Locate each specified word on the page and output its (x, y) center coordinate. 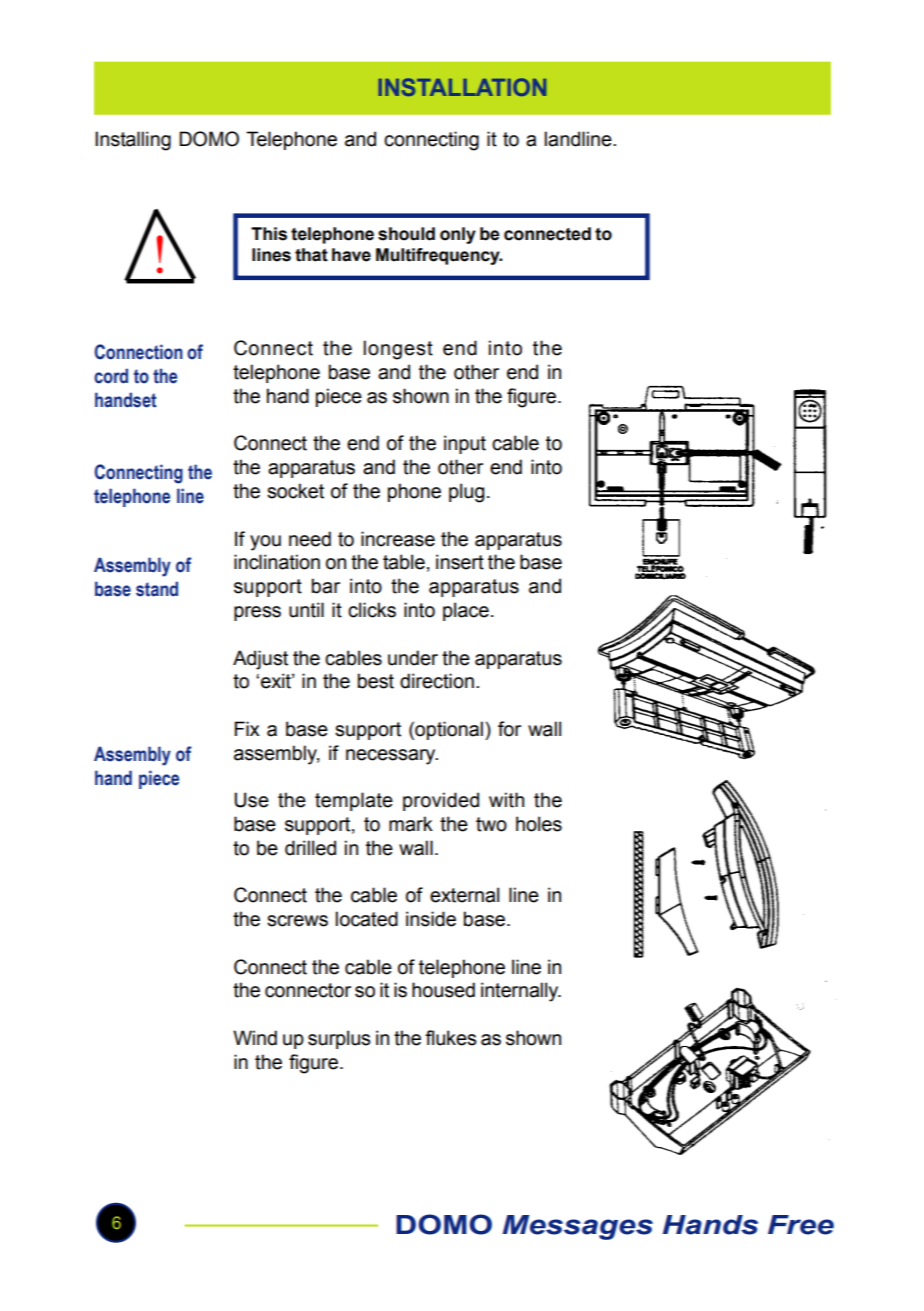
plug (466, 493)
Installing (133, 141)
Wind (255, 1038)
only (458, 235)
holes (539, 824)
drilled (310, 848)
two (491, 824)
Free (801, 1225)
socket (295, 491)
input (465, 444)
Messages (577, 1227)
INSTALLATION (463, 87)
